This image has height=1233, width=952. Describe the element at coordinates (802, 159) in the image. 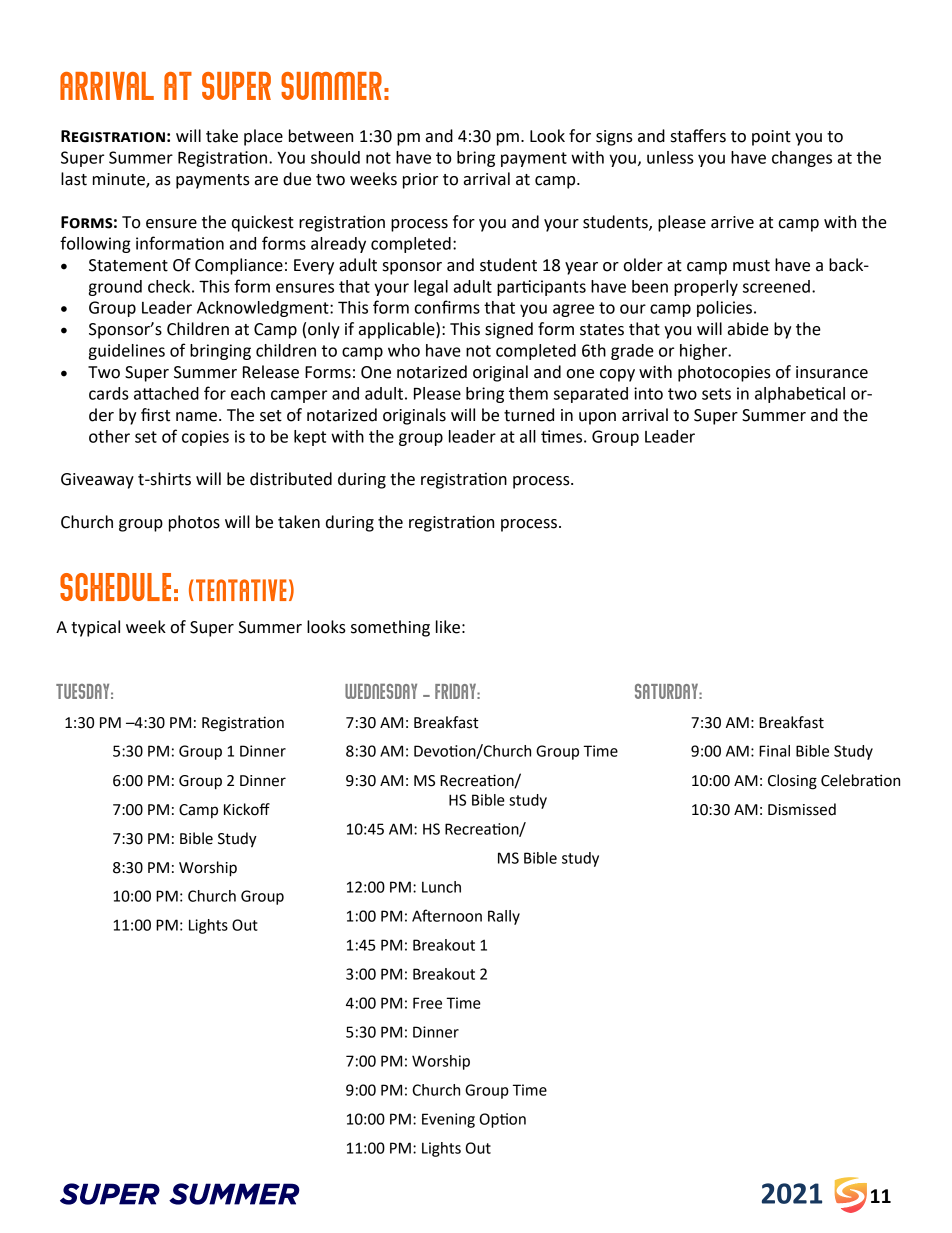

I see `changes` at that location.
